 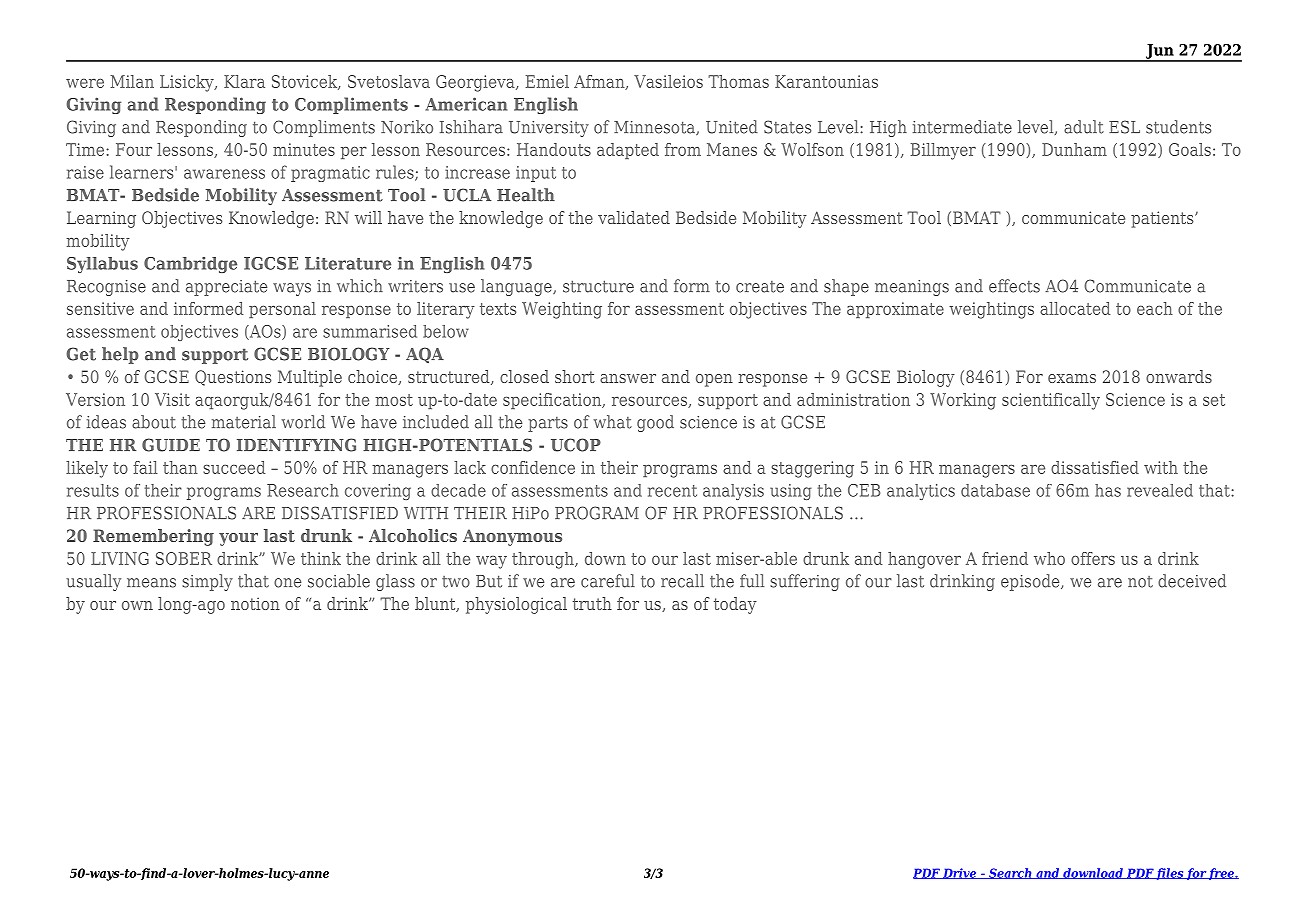 What do you see at coordinates (738, 81) in the screenshot?
I see `Thomas` at bounding box center [738, 81].
